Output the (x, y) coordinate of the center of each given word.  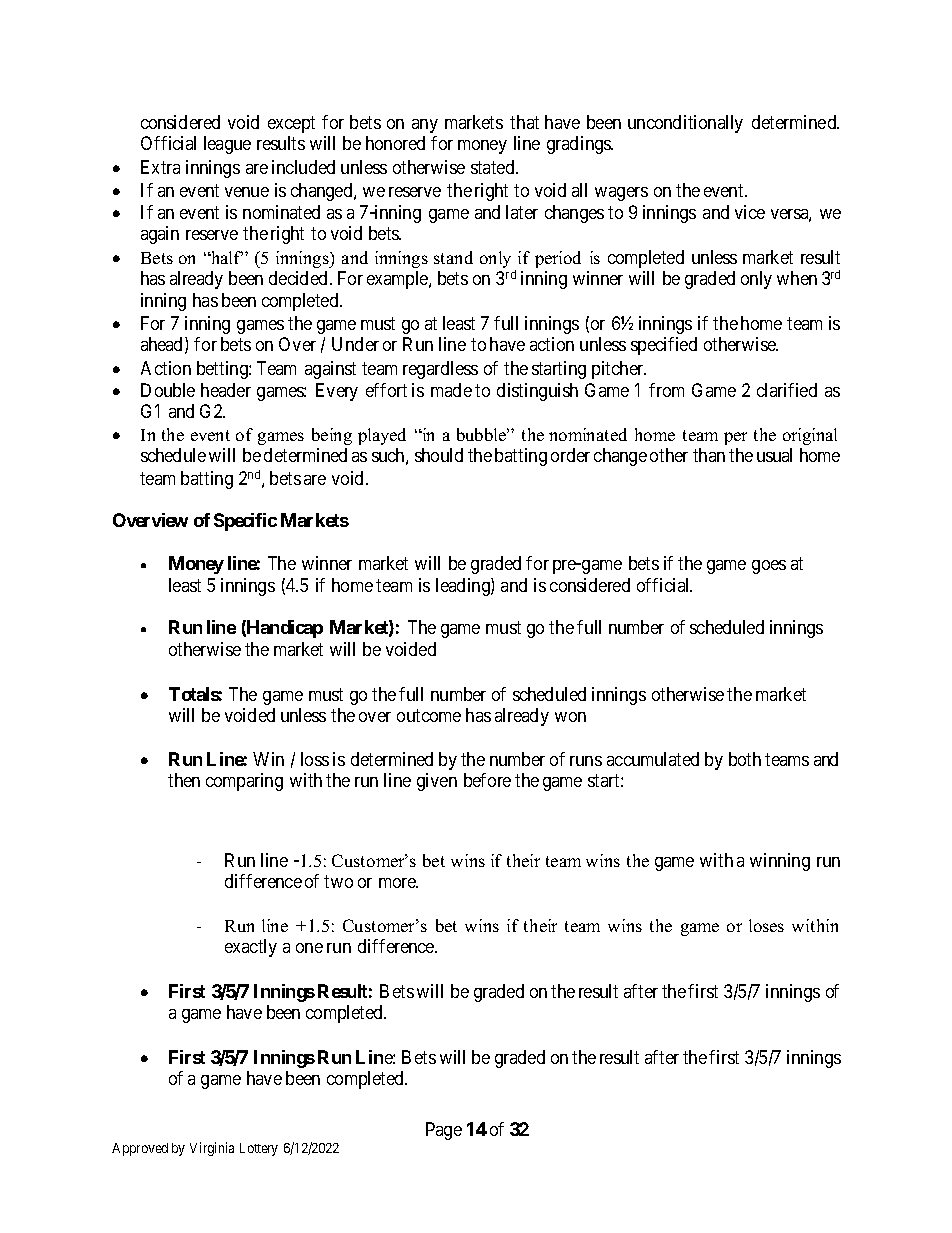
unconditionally (685, 124)
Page (444, 1131)
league (227, 145)
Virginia (212, 1149)
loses (766, 925)
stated (494, 167)
